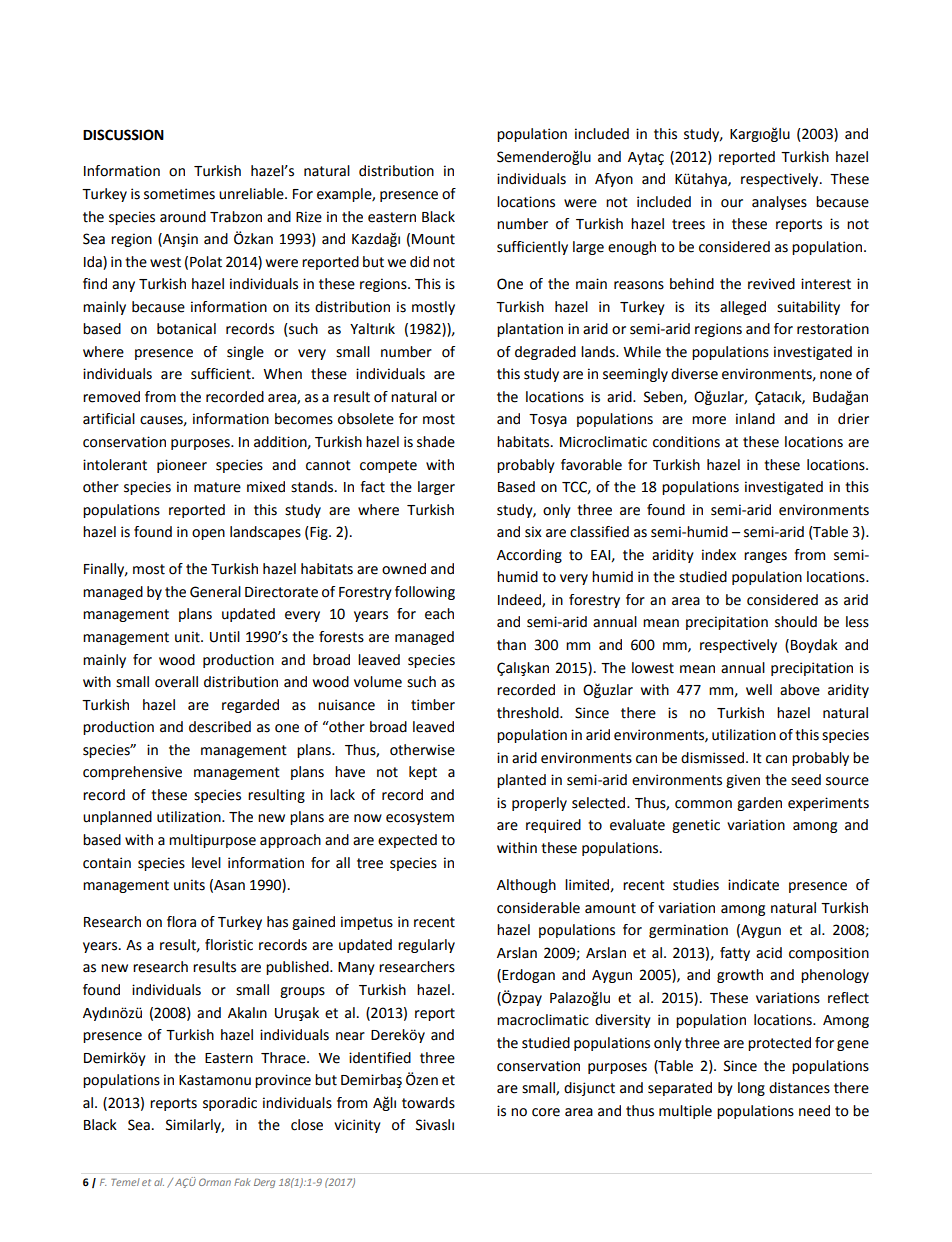 The height and width of the screenshot is (1242, 952). Describe the element at coordinates (217, 487) in the screenshot. I see `mature` at that location.
